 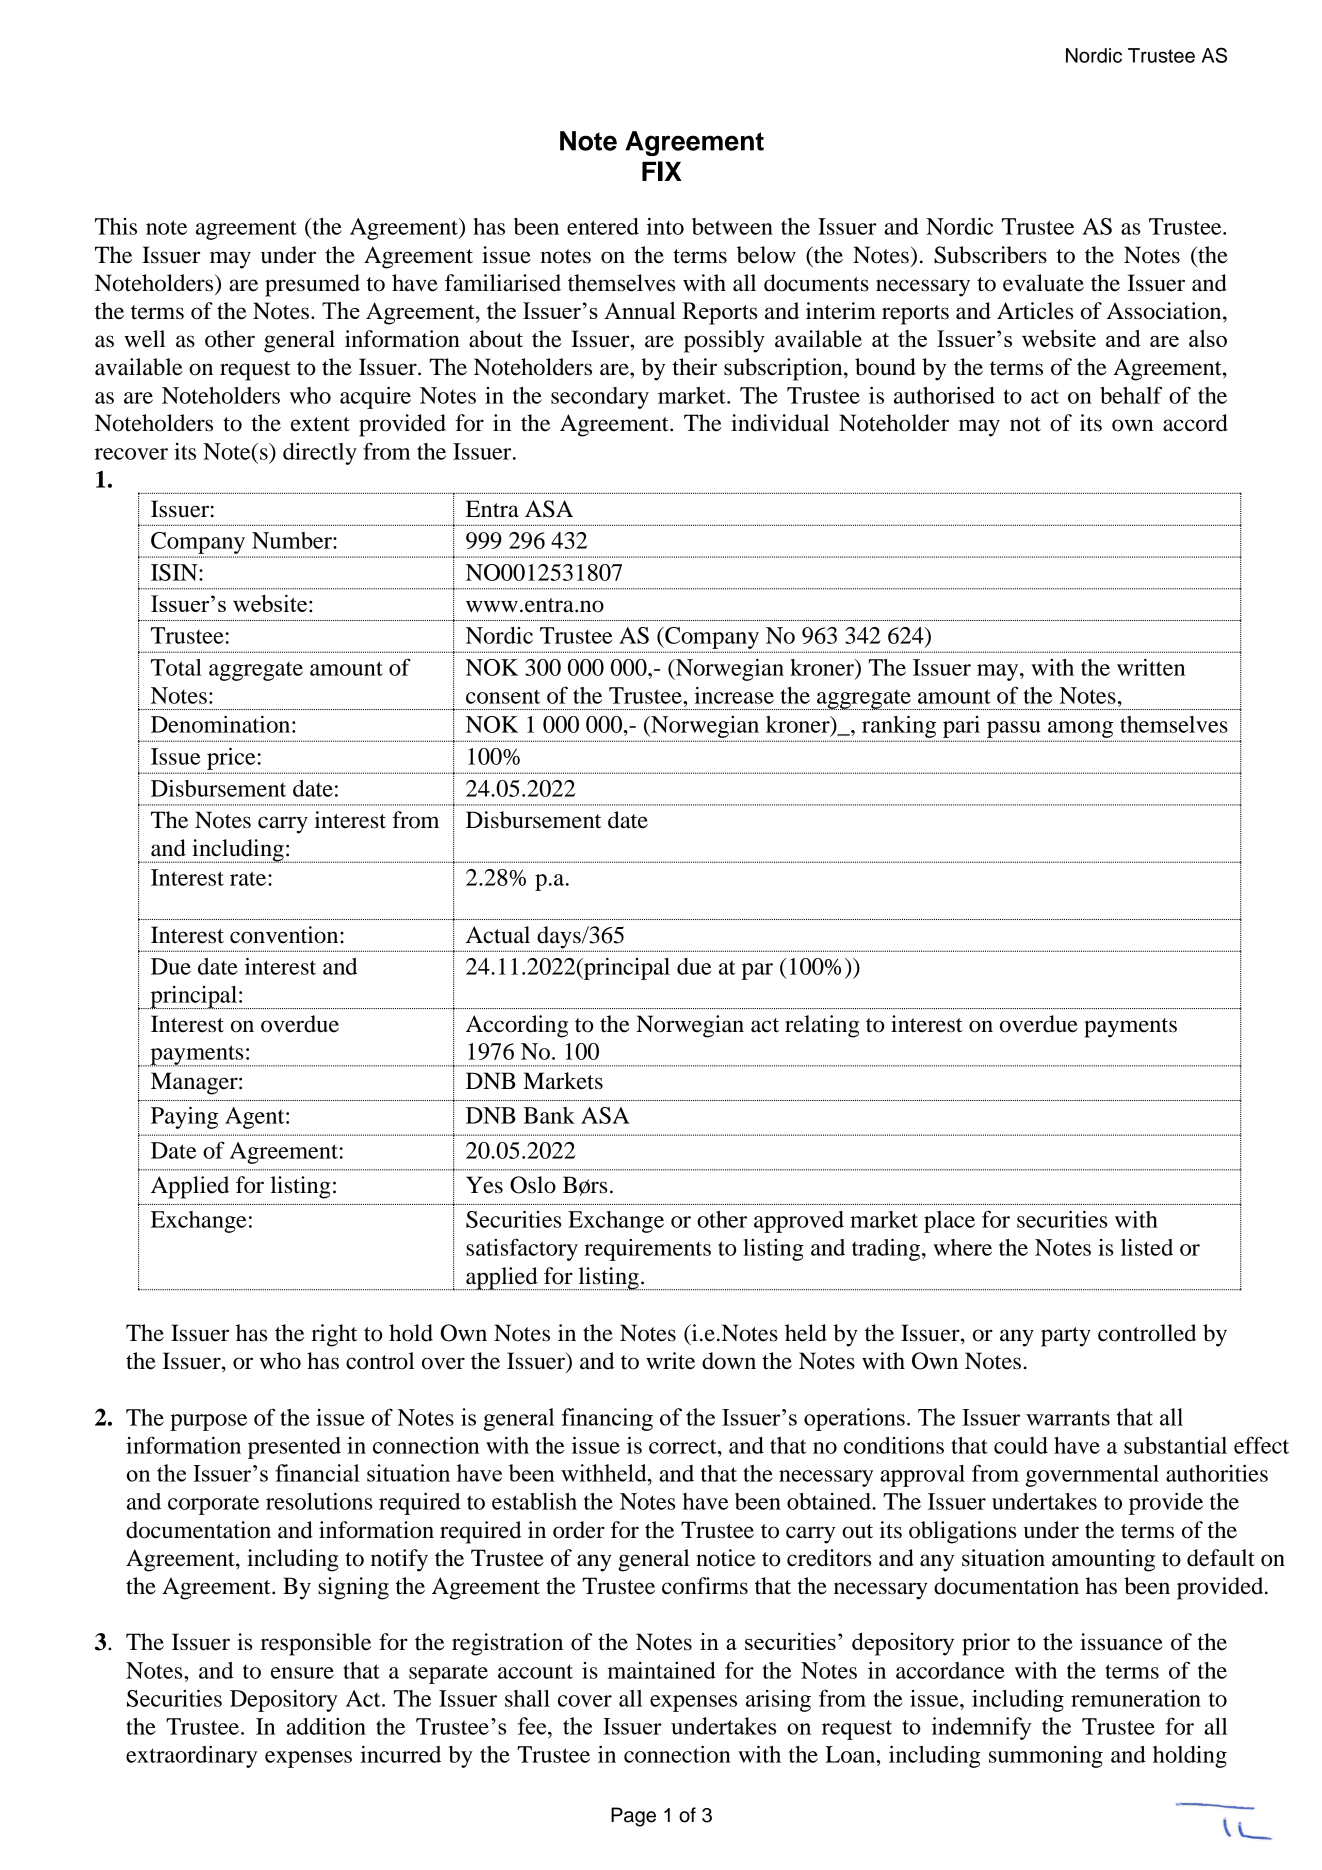 I want to click on relating, so click(x=822, y=1026).
